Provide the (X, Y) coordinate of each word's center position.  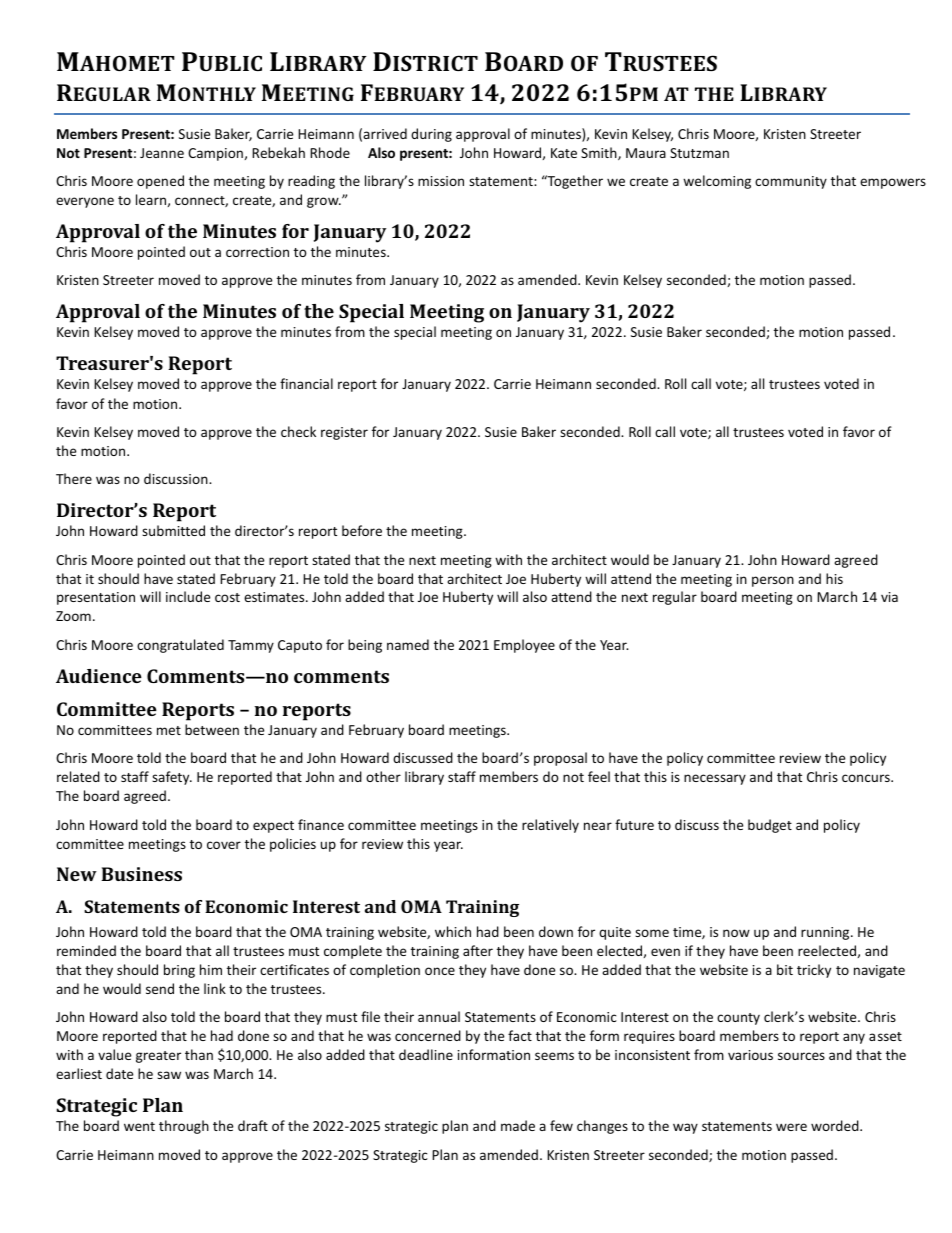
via (889, 597)
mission (441, 181)
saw (169, 1075)
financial (306, 383)
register (344, 433)
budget (770, 826)
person (773, 581)
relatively (550, 826)
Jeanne (162, 153)
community (791, 182)
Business (141, 874)
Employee (524, 646)
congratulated (180, 646)
